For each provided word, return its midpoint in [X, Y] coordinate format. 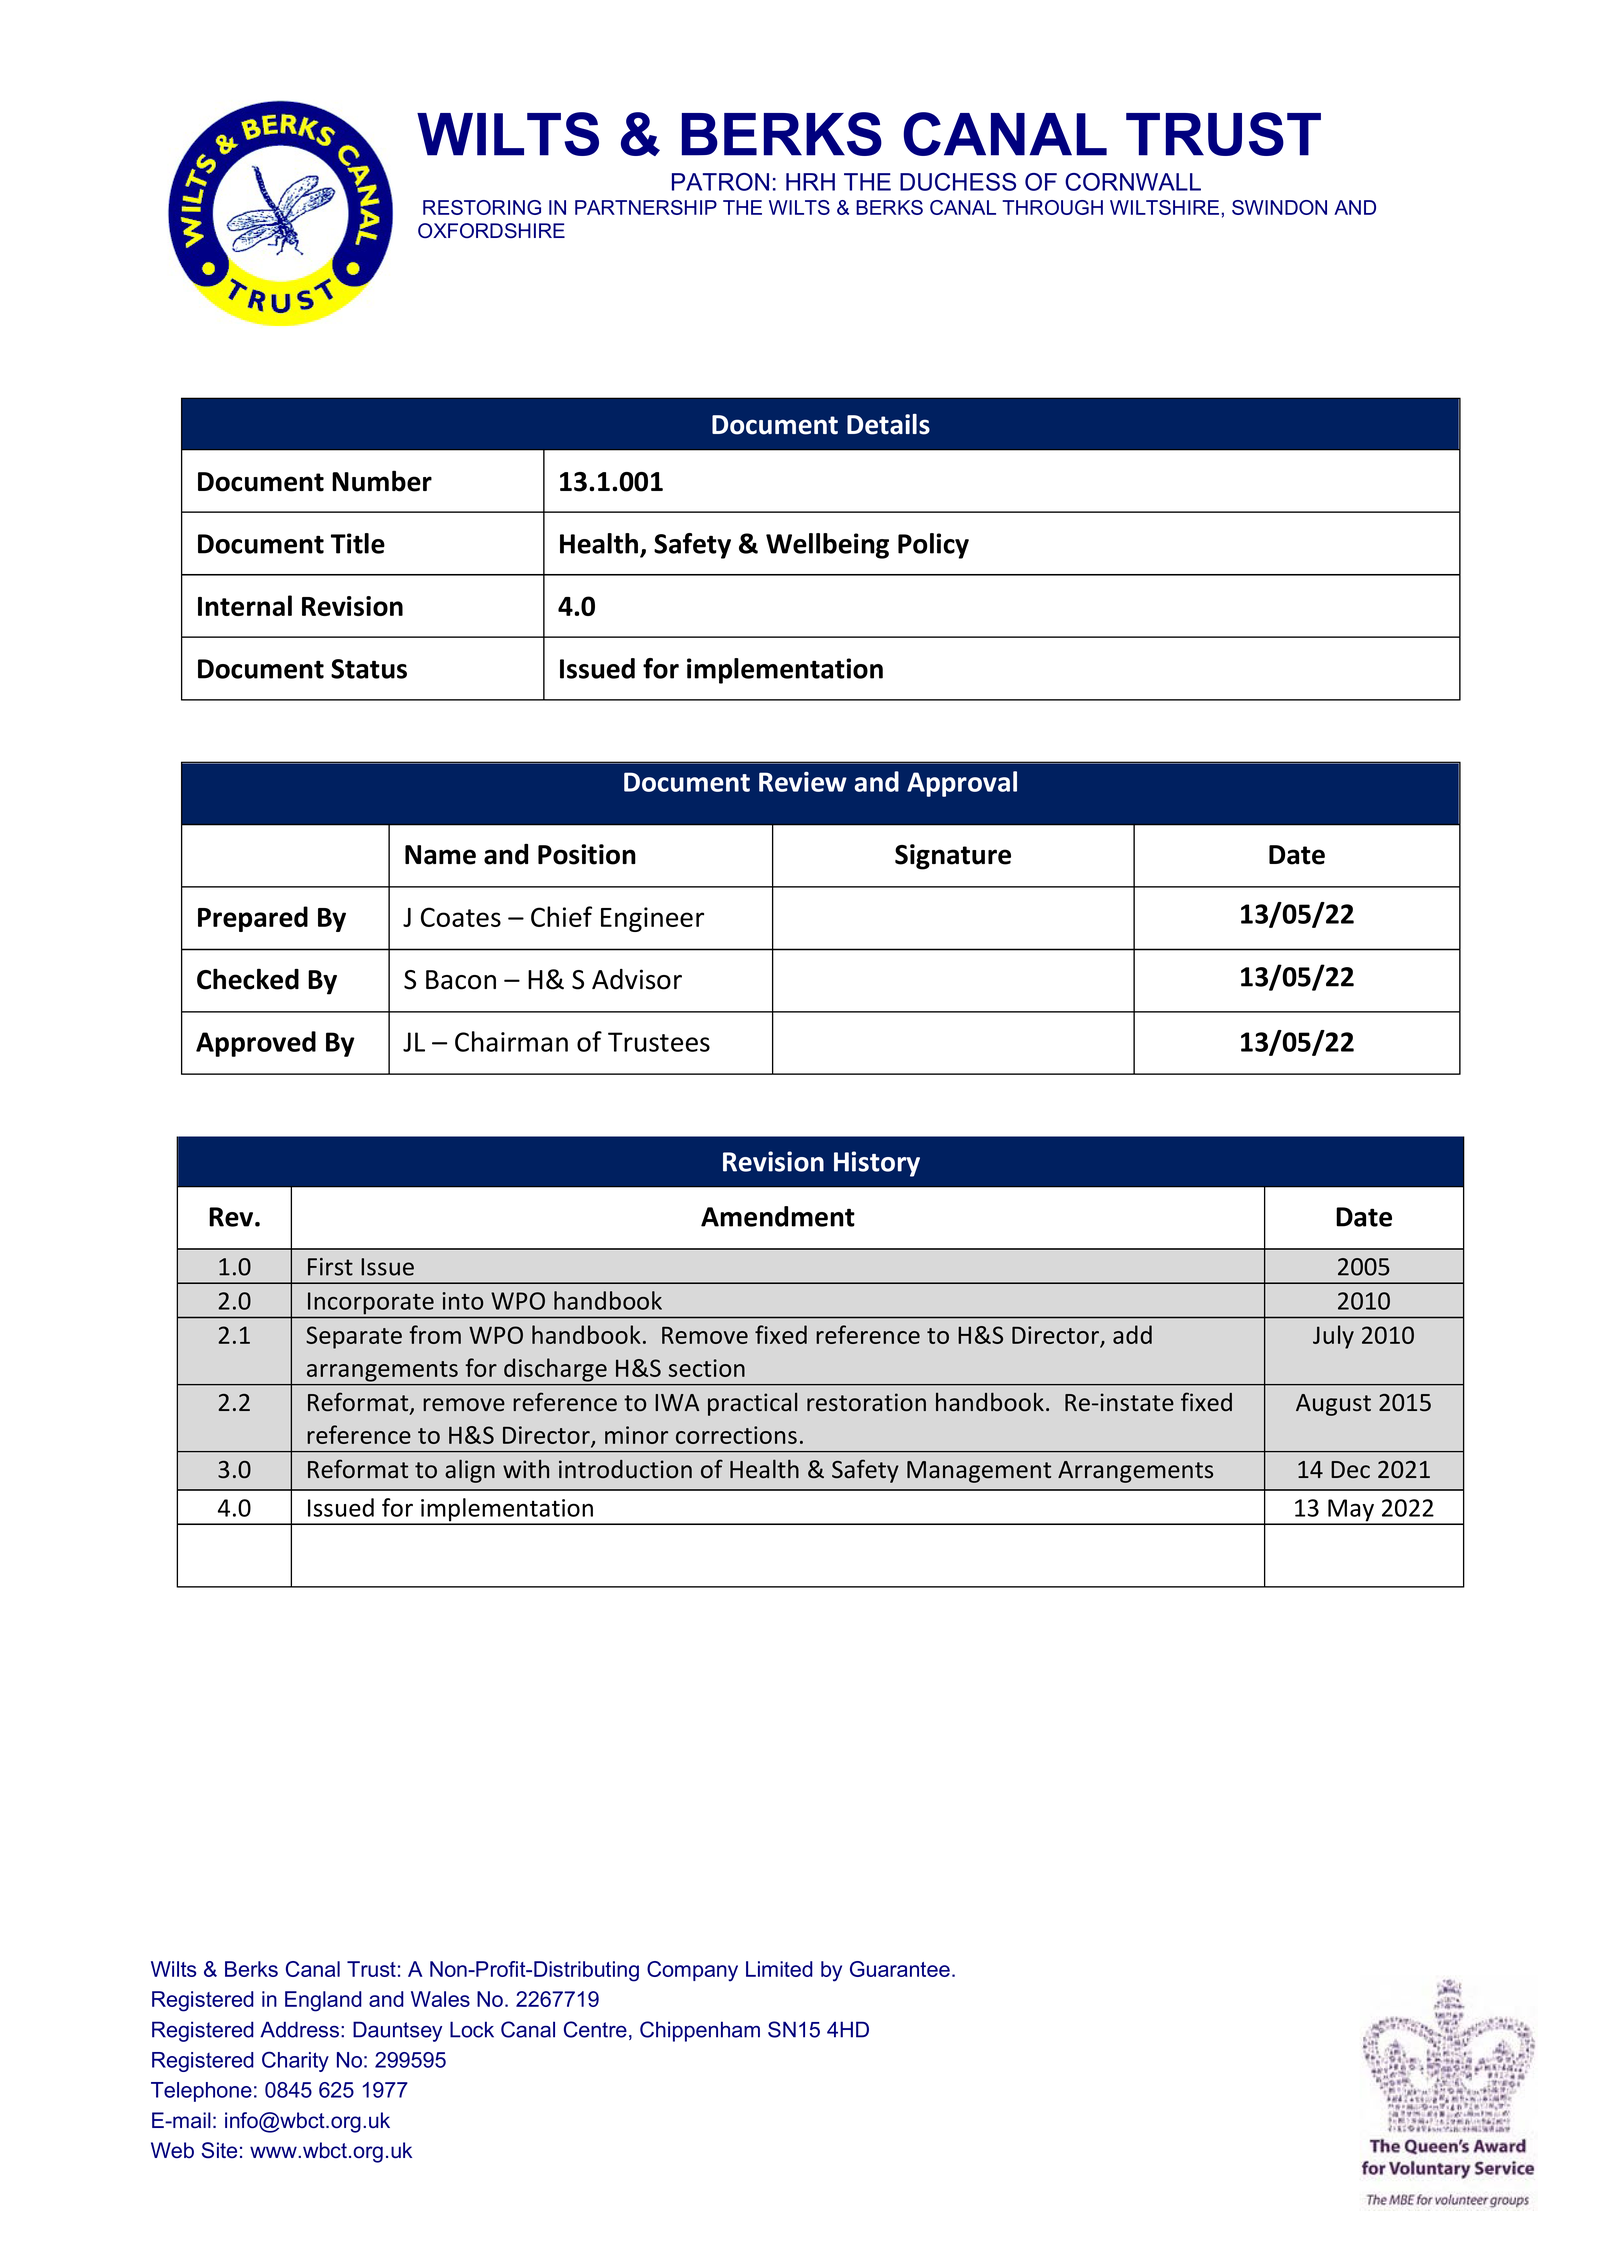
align [470, 1471]
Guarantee [900, 1969]
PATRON [720, 182]
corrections [736, 1435]
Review [803, 781]
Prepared [253, 919]
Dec [1350, 1470]
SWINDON [1279, 207]
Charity [295, 2061]
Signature [953, 857]
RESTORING [482, 207]
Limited [779, 1969]
